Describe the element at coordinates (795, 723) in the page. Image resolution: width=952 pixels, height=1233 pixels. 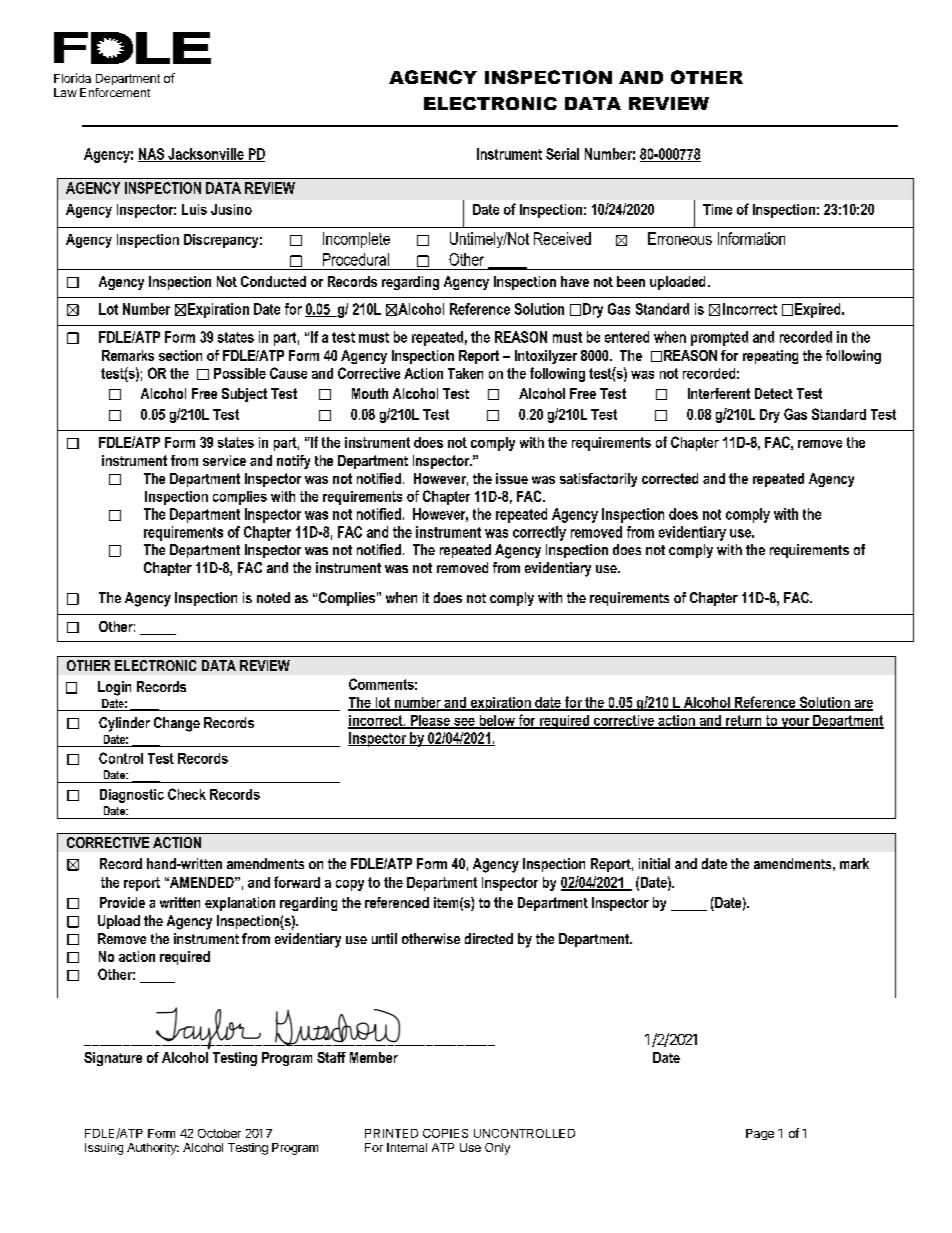
I see `your` at that location.
